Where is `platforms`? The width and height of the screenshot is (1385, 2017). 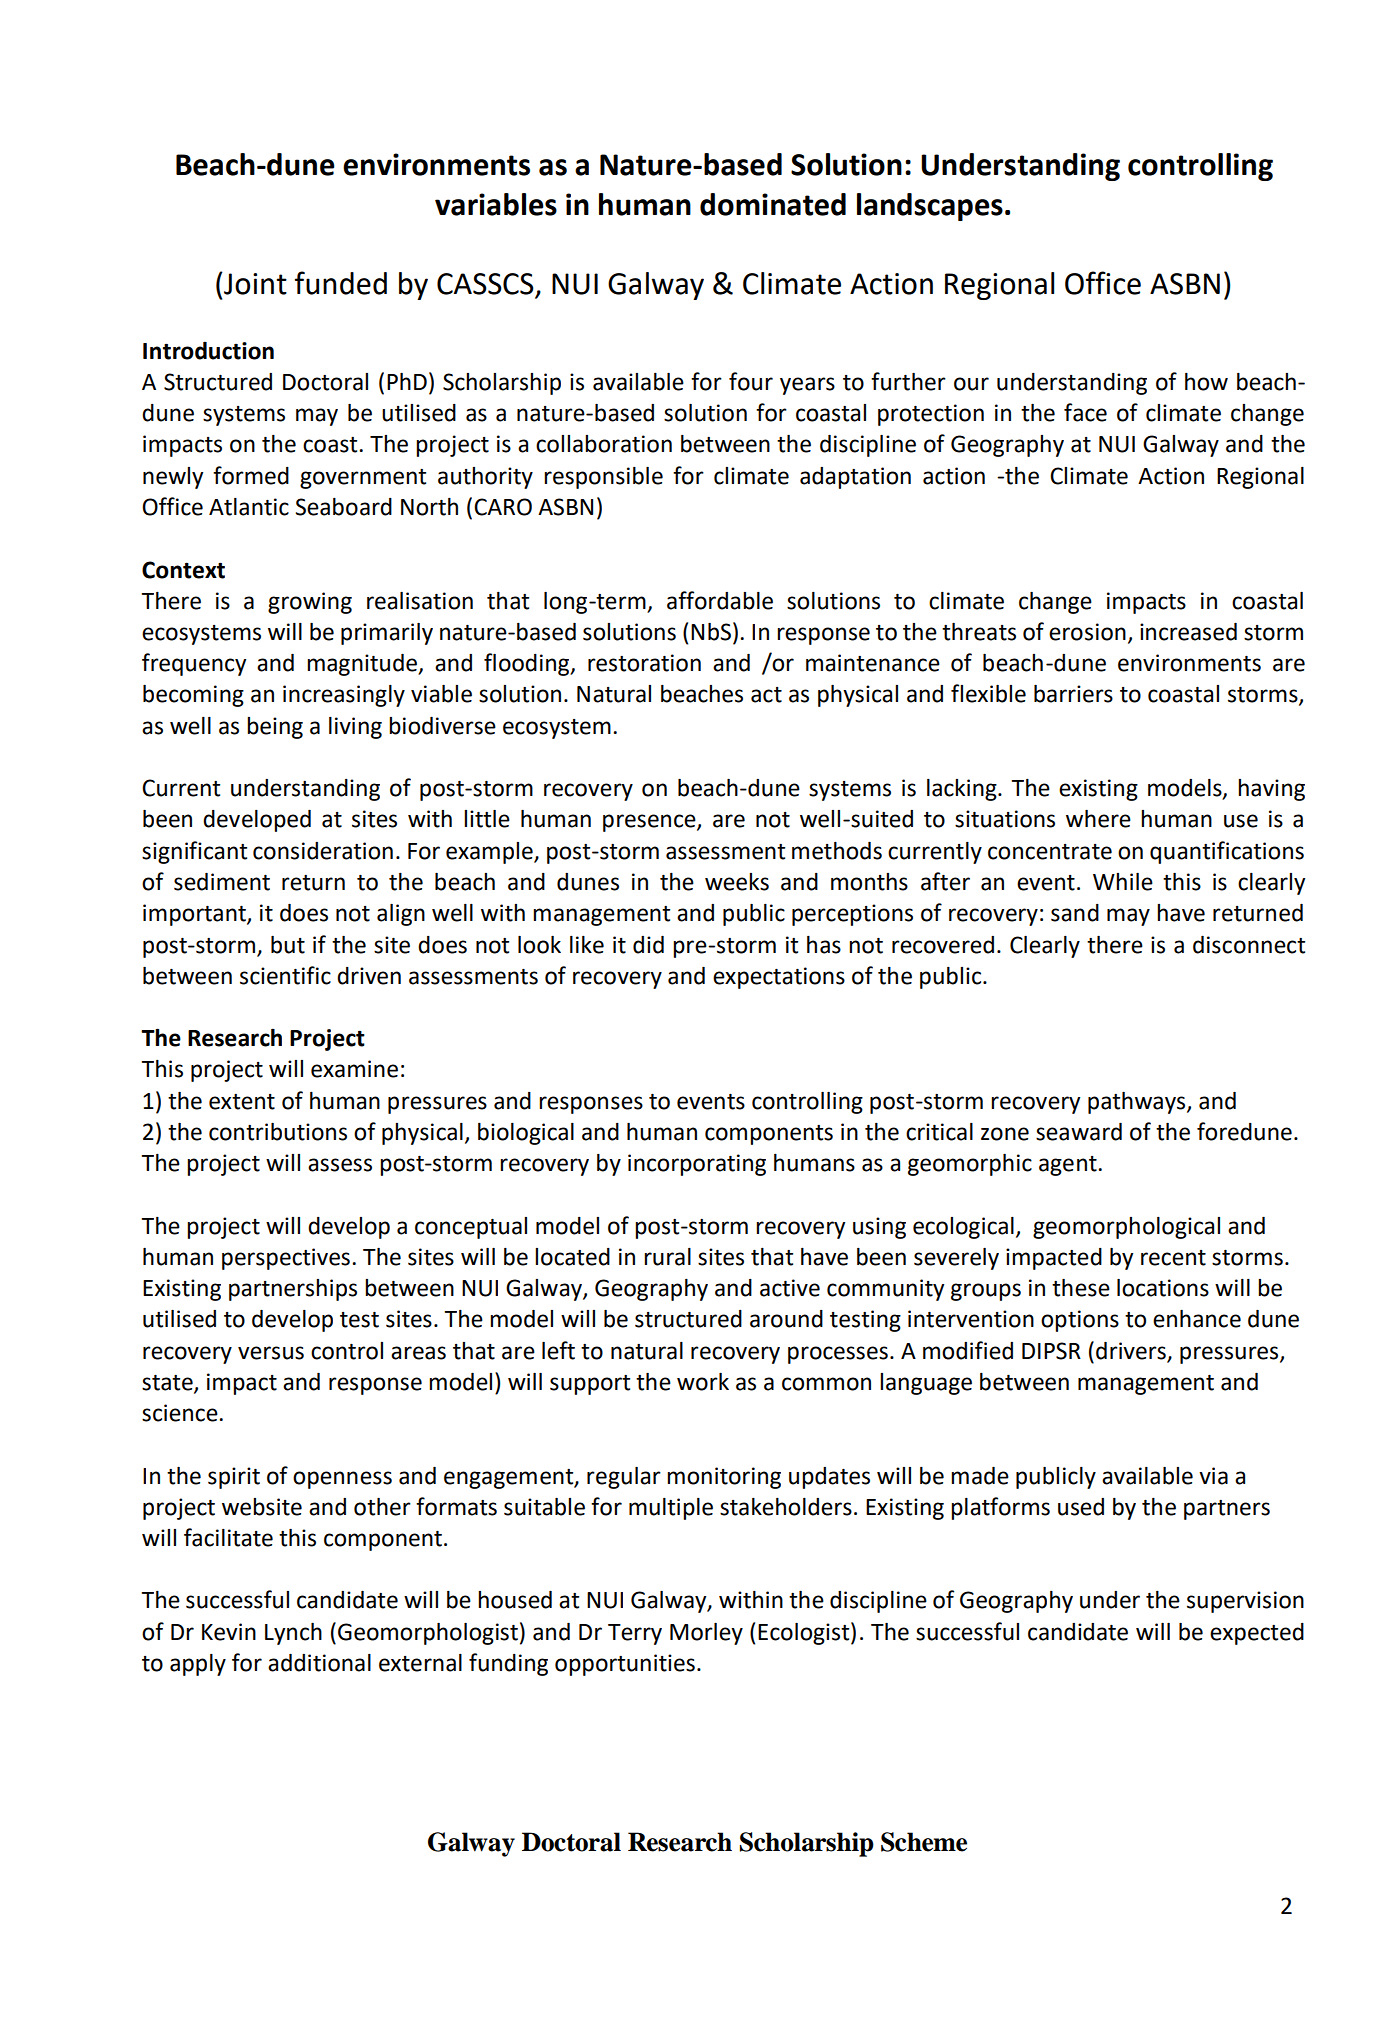
platforms is located at coordinates (1000, 1508).
